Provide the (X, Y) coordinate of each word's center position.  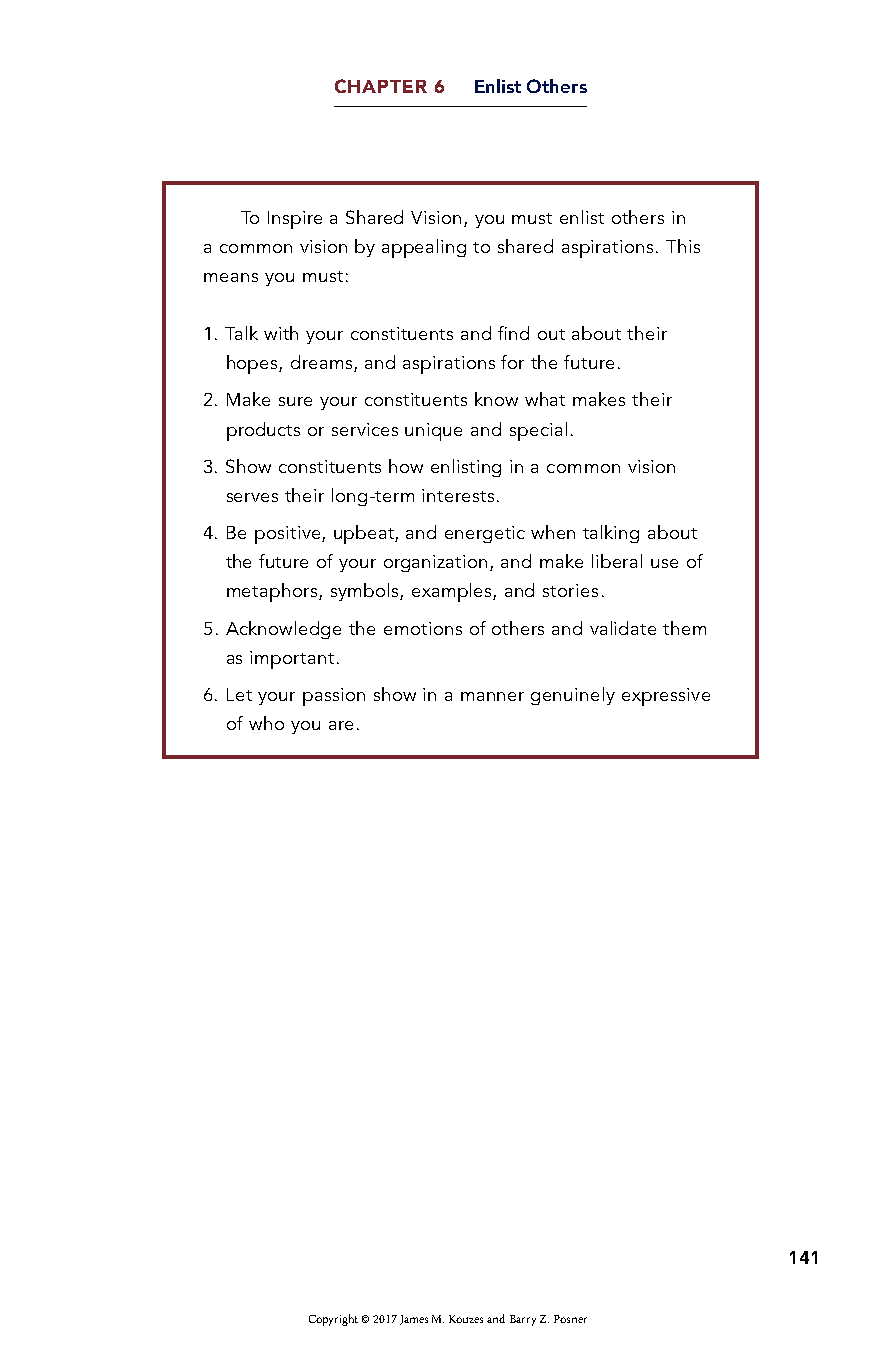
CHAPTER (381, 86)
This (683, 246)
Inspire (295, 220)
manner (492, 696)
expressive (666, 697)
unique (433, 432)
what (545, 399)
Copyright (333, 1320)
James (414, 1320)
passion (334, 697)
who (266, 723)
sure (295, 401)
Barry (523, 1320)
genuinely (573, 696)
